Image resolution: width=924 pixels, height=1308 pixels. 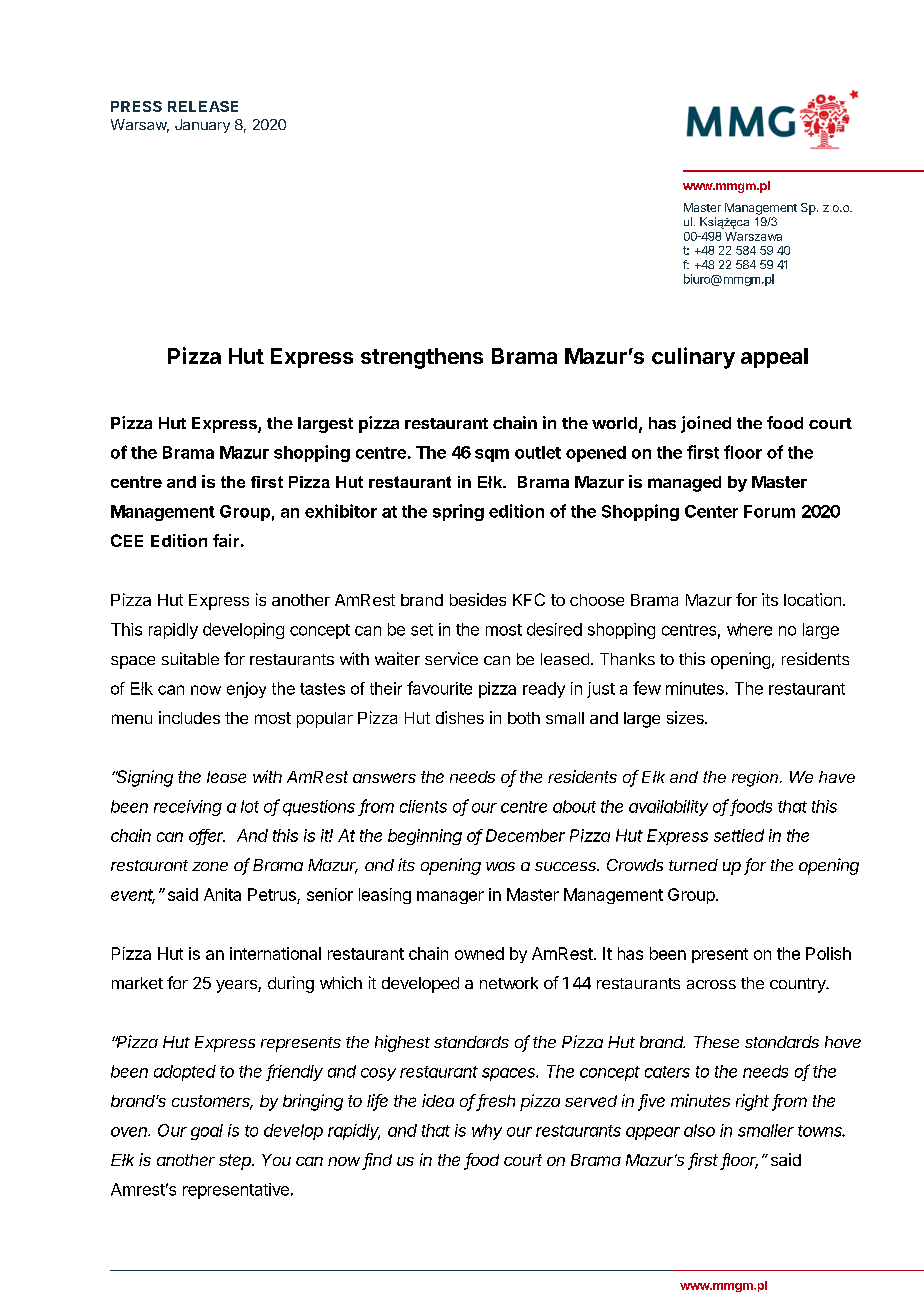 I want to click on receiving, so click(x=188, y=808).
